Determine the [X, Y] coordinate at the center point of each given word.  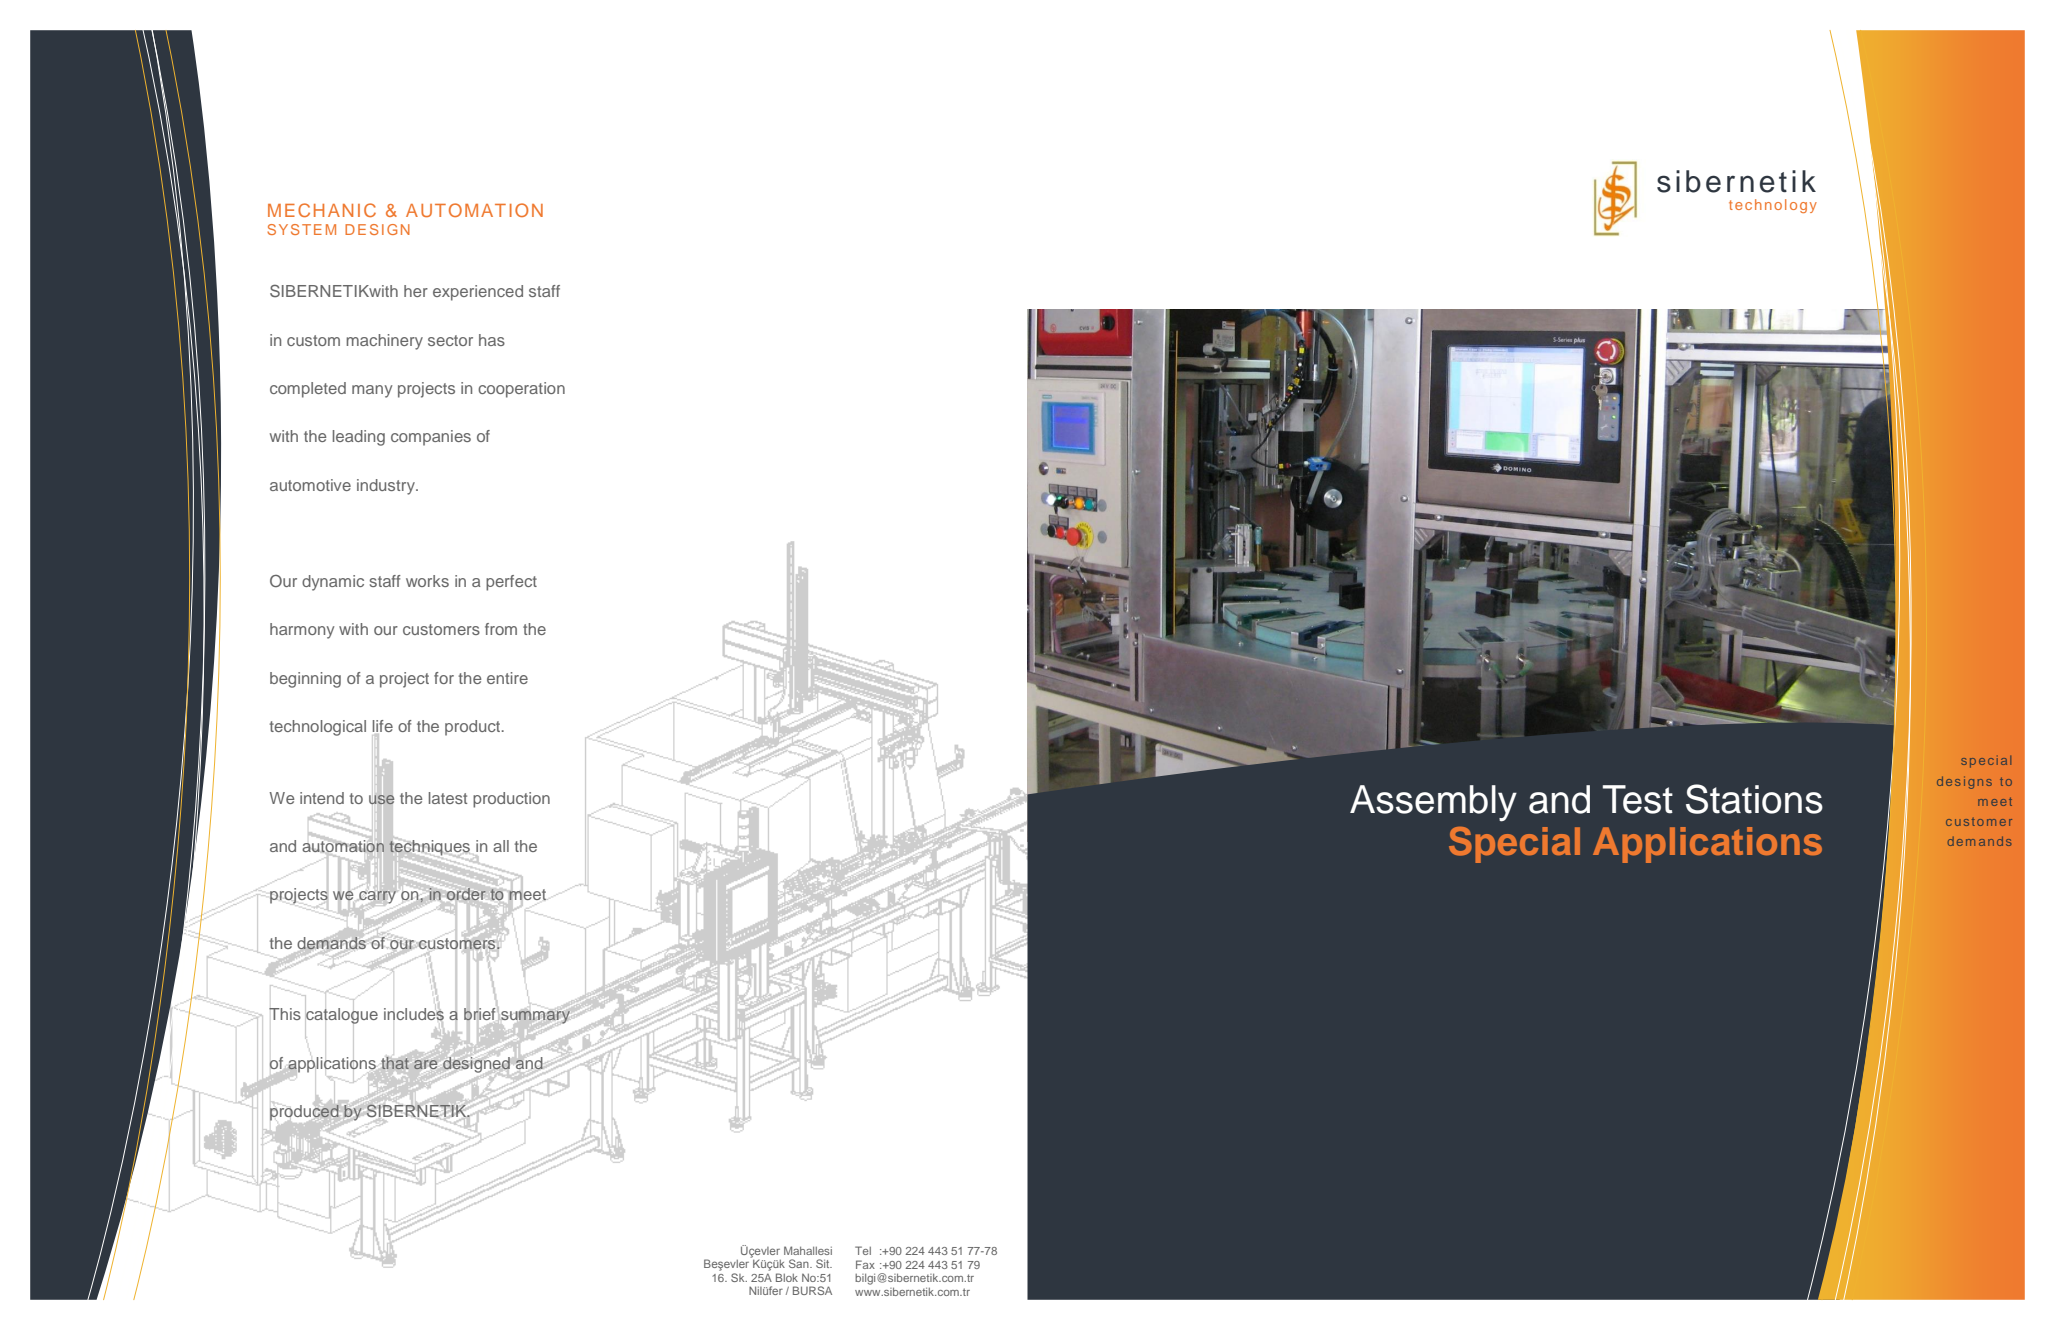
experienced [478, 293]
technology [1773, 206]
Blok [787, 1277]
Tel [863, 1250]
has [492, 340]
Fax [865, 1264]
